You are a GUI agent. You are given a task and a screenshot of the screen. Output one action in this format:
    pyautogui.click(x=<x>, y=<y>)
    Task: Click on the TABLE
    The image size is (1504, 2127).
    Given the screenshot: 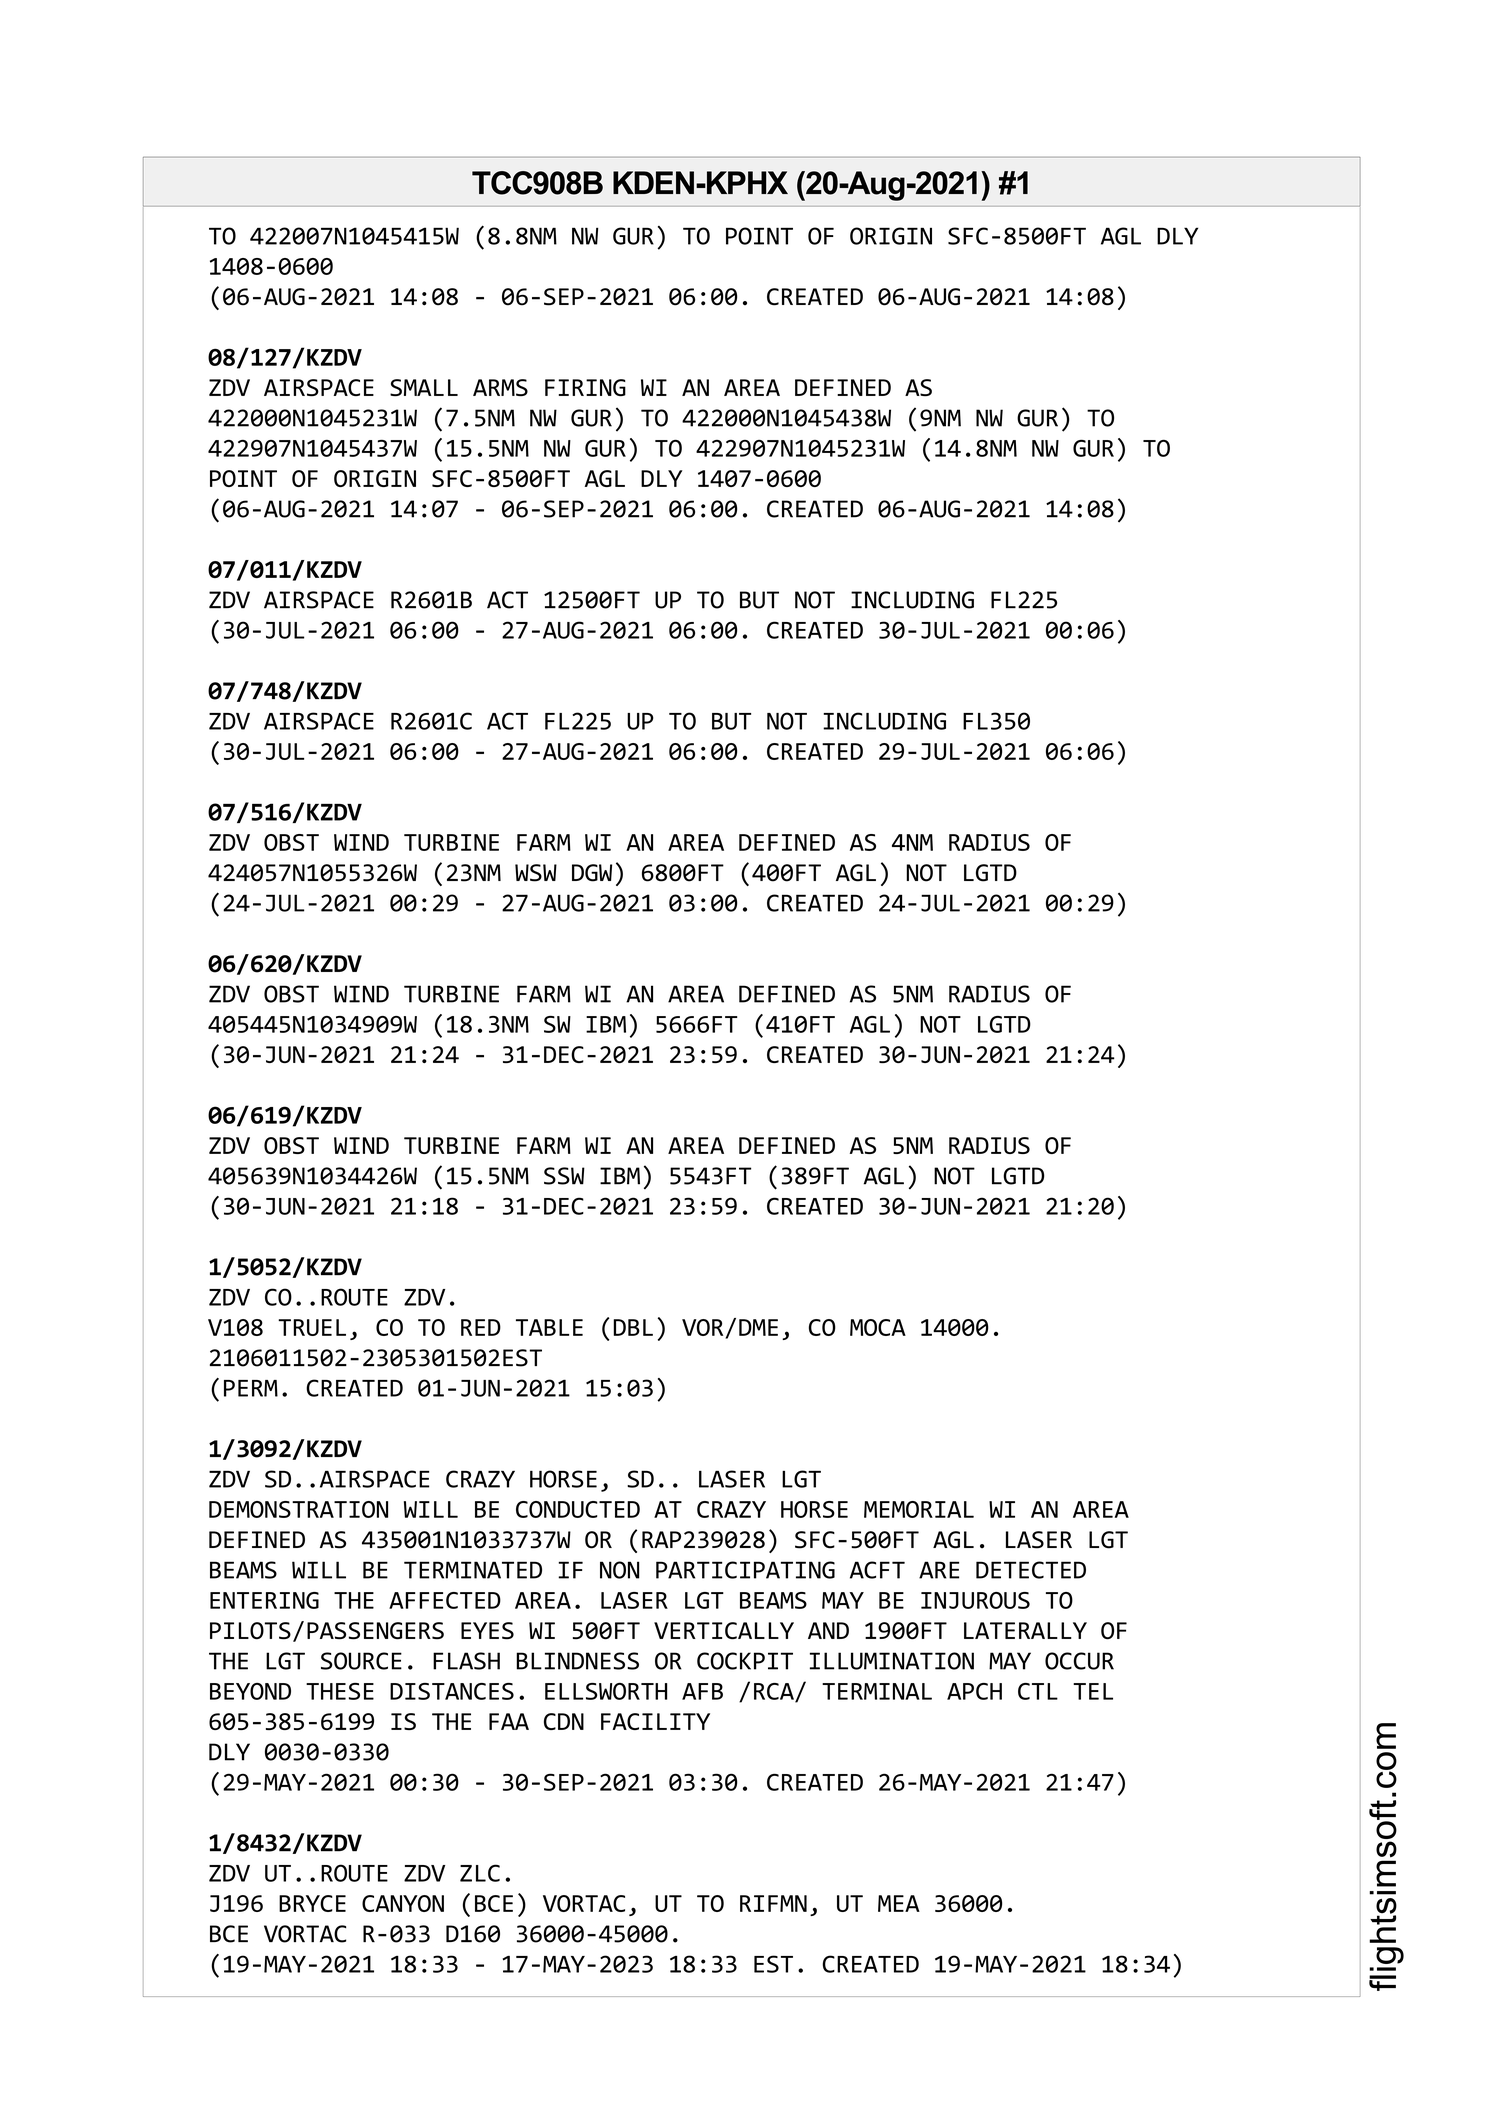 What is the action you would take?
    pyautogui.click(x=549, y=1327)
